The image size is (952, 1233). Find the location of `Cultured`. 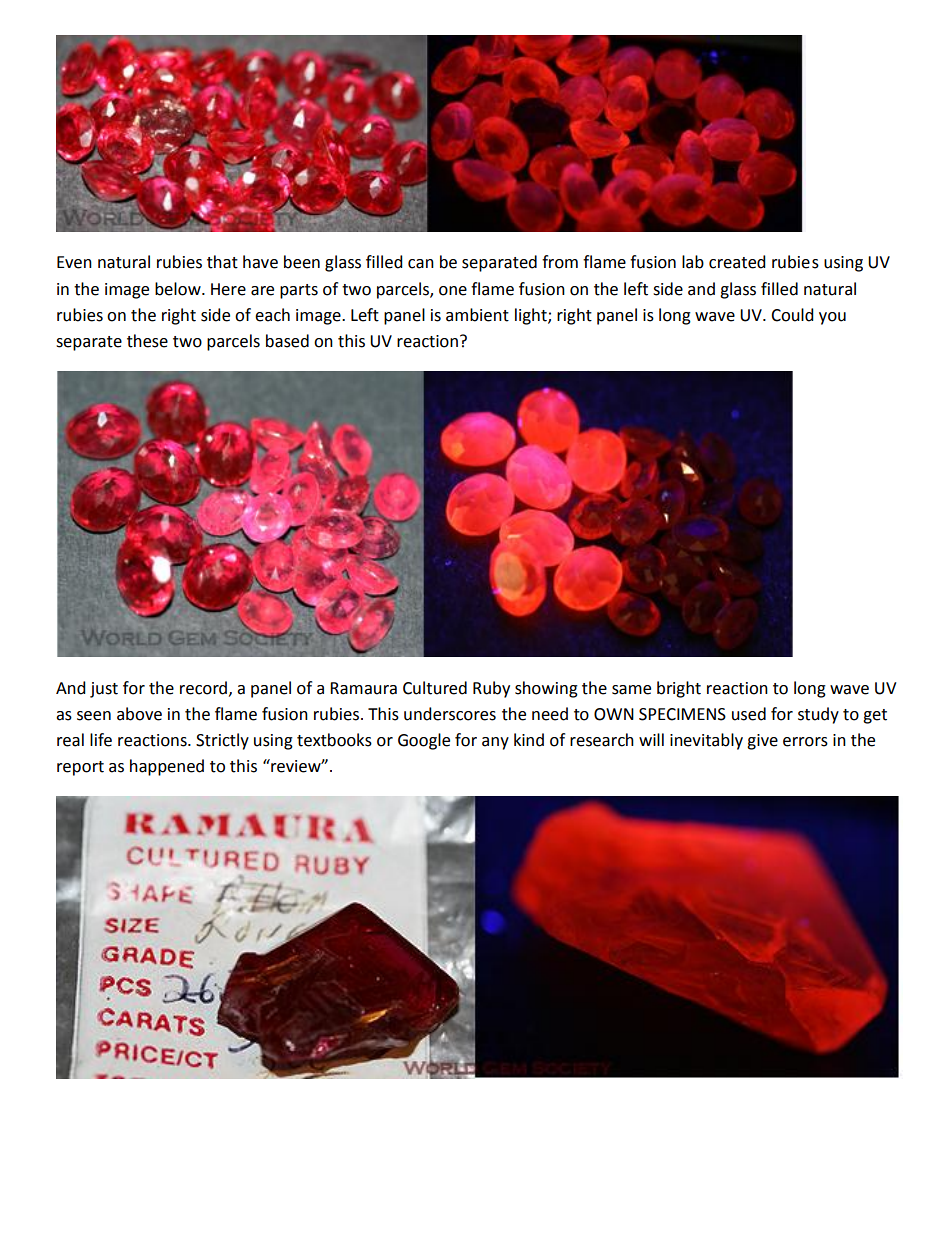

Cultured is located at coordinates (435, 688).
